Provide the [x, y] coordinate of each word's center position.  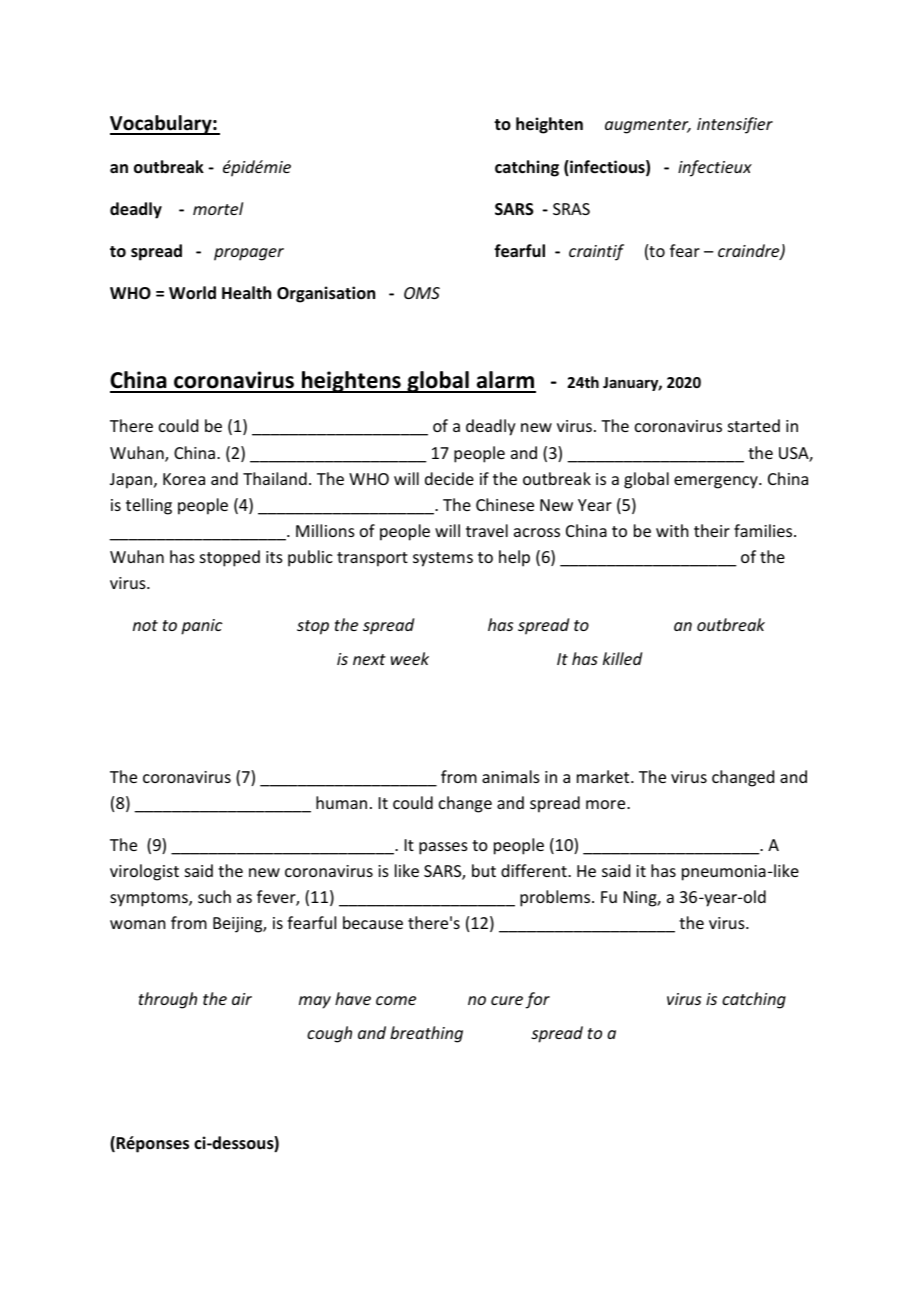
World [192, 293]
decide [449, 478]
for [537, 1000]
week [410, 658]
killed [622, 658]
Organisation [326, 294]
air [242, 999]
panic [202, 627]
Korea [184, 479]
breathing [426, 1034]
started [754, 425]
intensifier [735, 125]
